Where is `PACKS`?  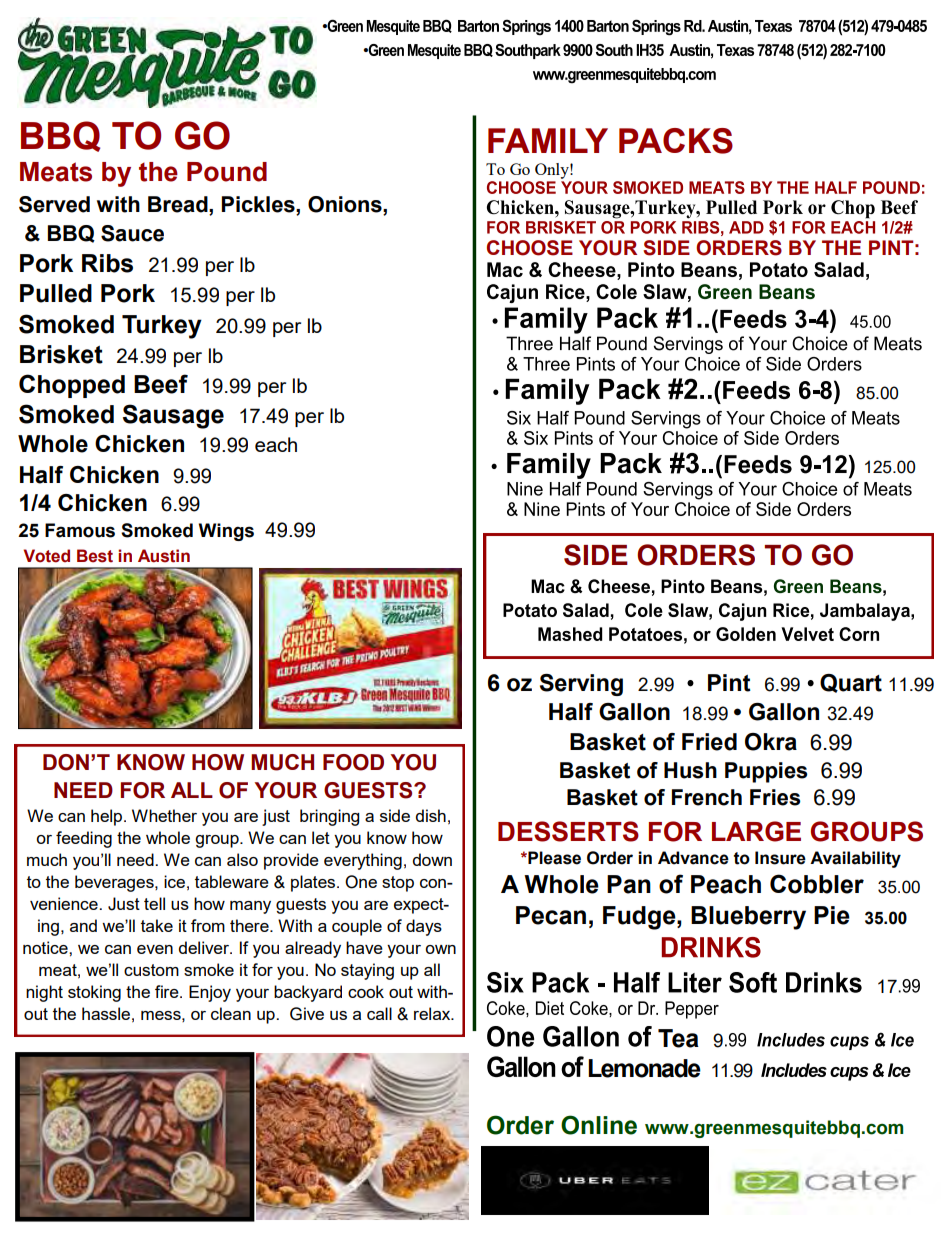 PACKS is located at coordinates (676, 141).
